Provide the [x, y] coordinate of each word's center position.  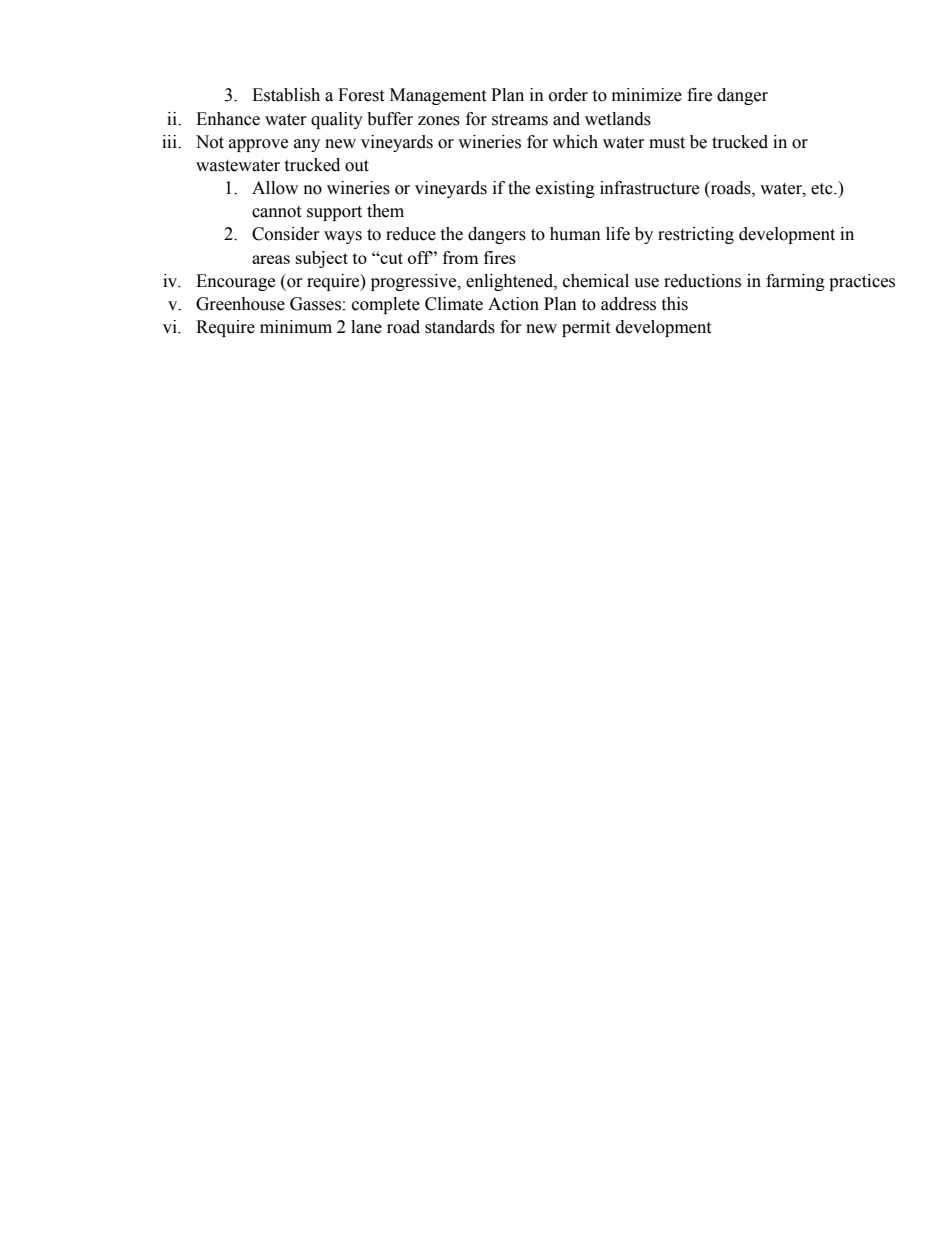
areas [271, 259]
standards [460, 327]
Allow [275, 188]
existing [565, 189]
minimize [647, 95]
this [674, 304]
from [461, 257]
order [568, 95]
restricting [696, 235]
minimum [296, 327]
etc [823, 189]
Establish [286, 95]
